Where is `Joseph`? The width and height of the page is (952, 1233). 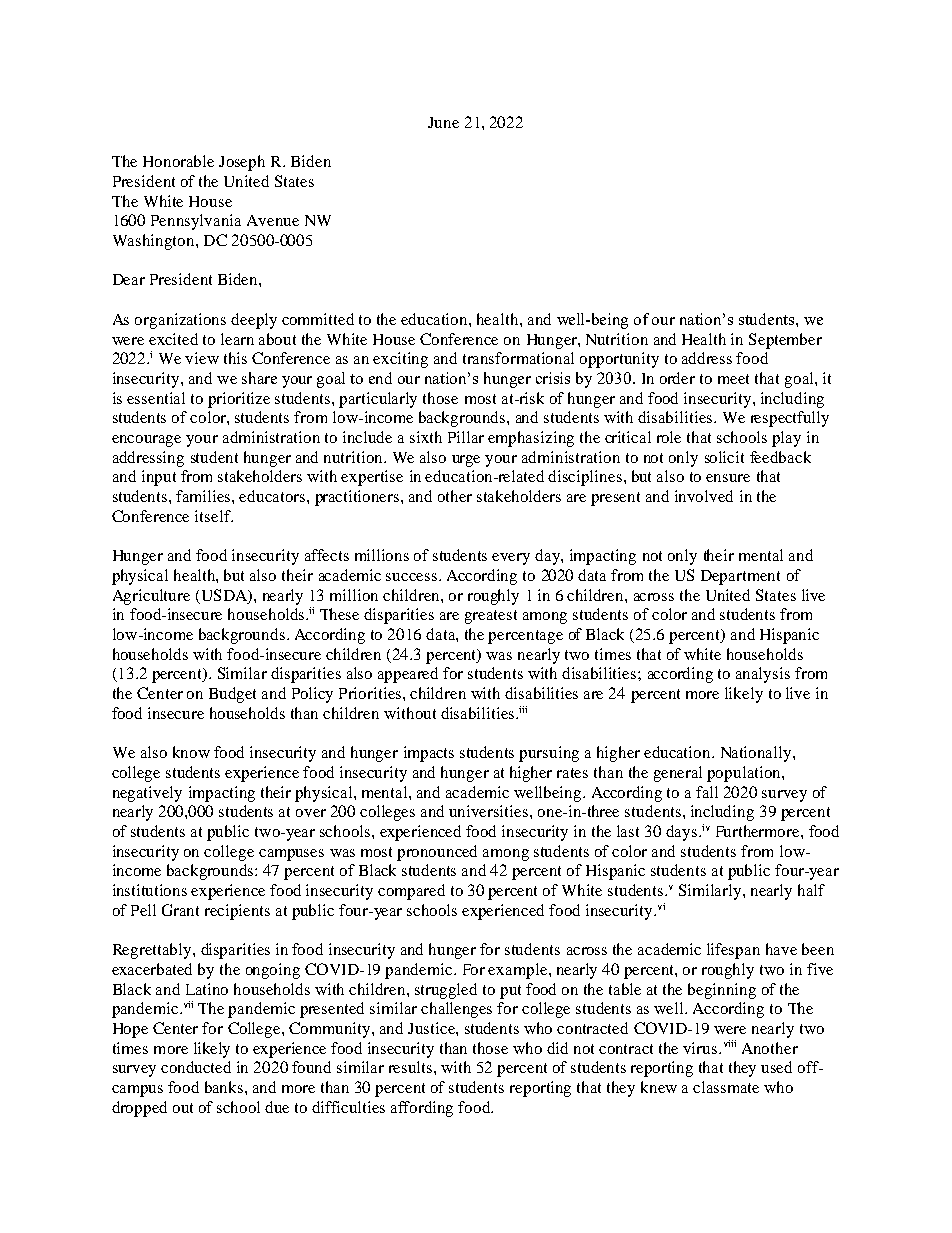
Joseph is located at coordinates (242, 163).
